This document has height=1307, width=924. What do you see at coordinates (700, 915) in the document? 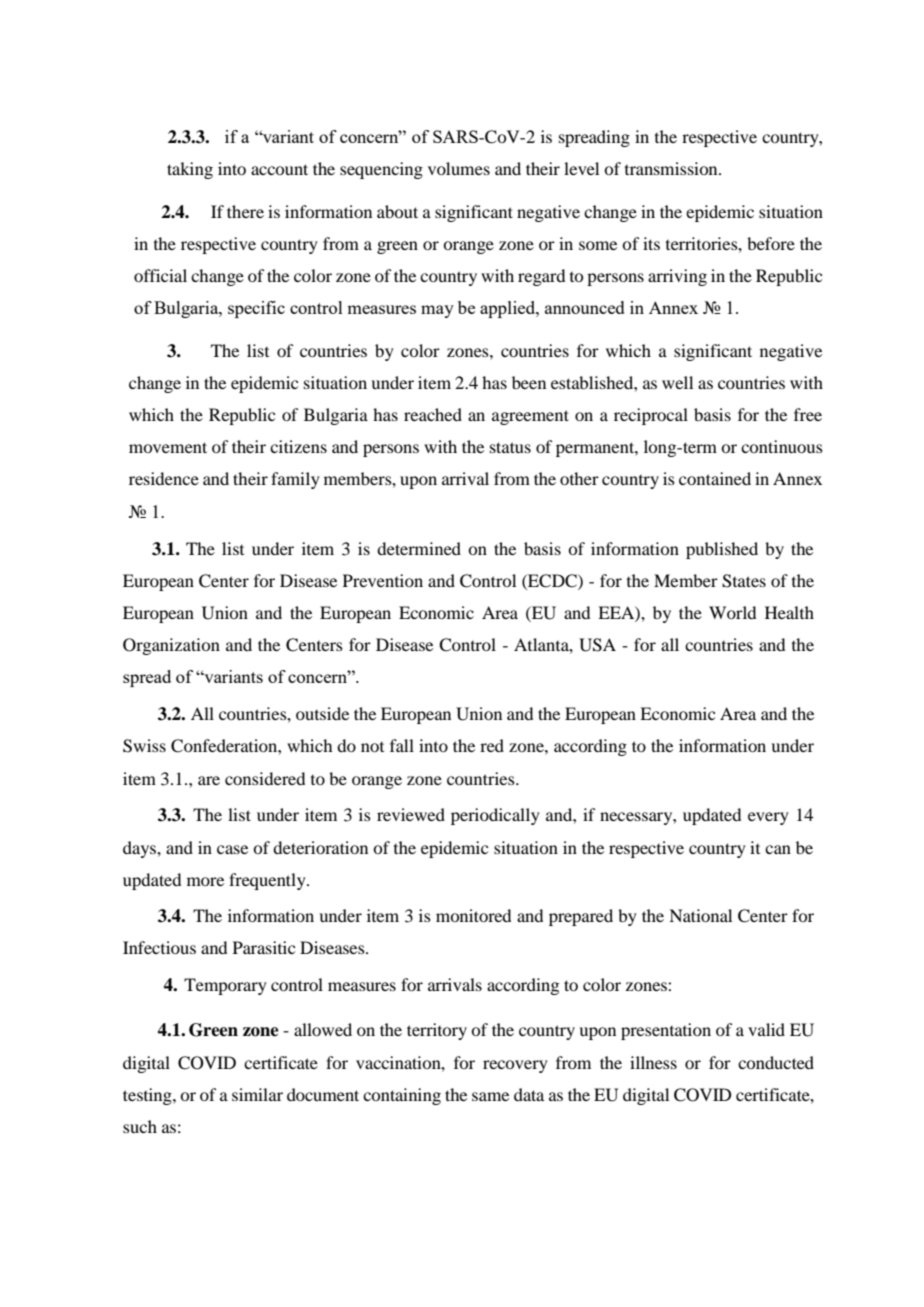
I see `National` at bounding box center [700, 915].
